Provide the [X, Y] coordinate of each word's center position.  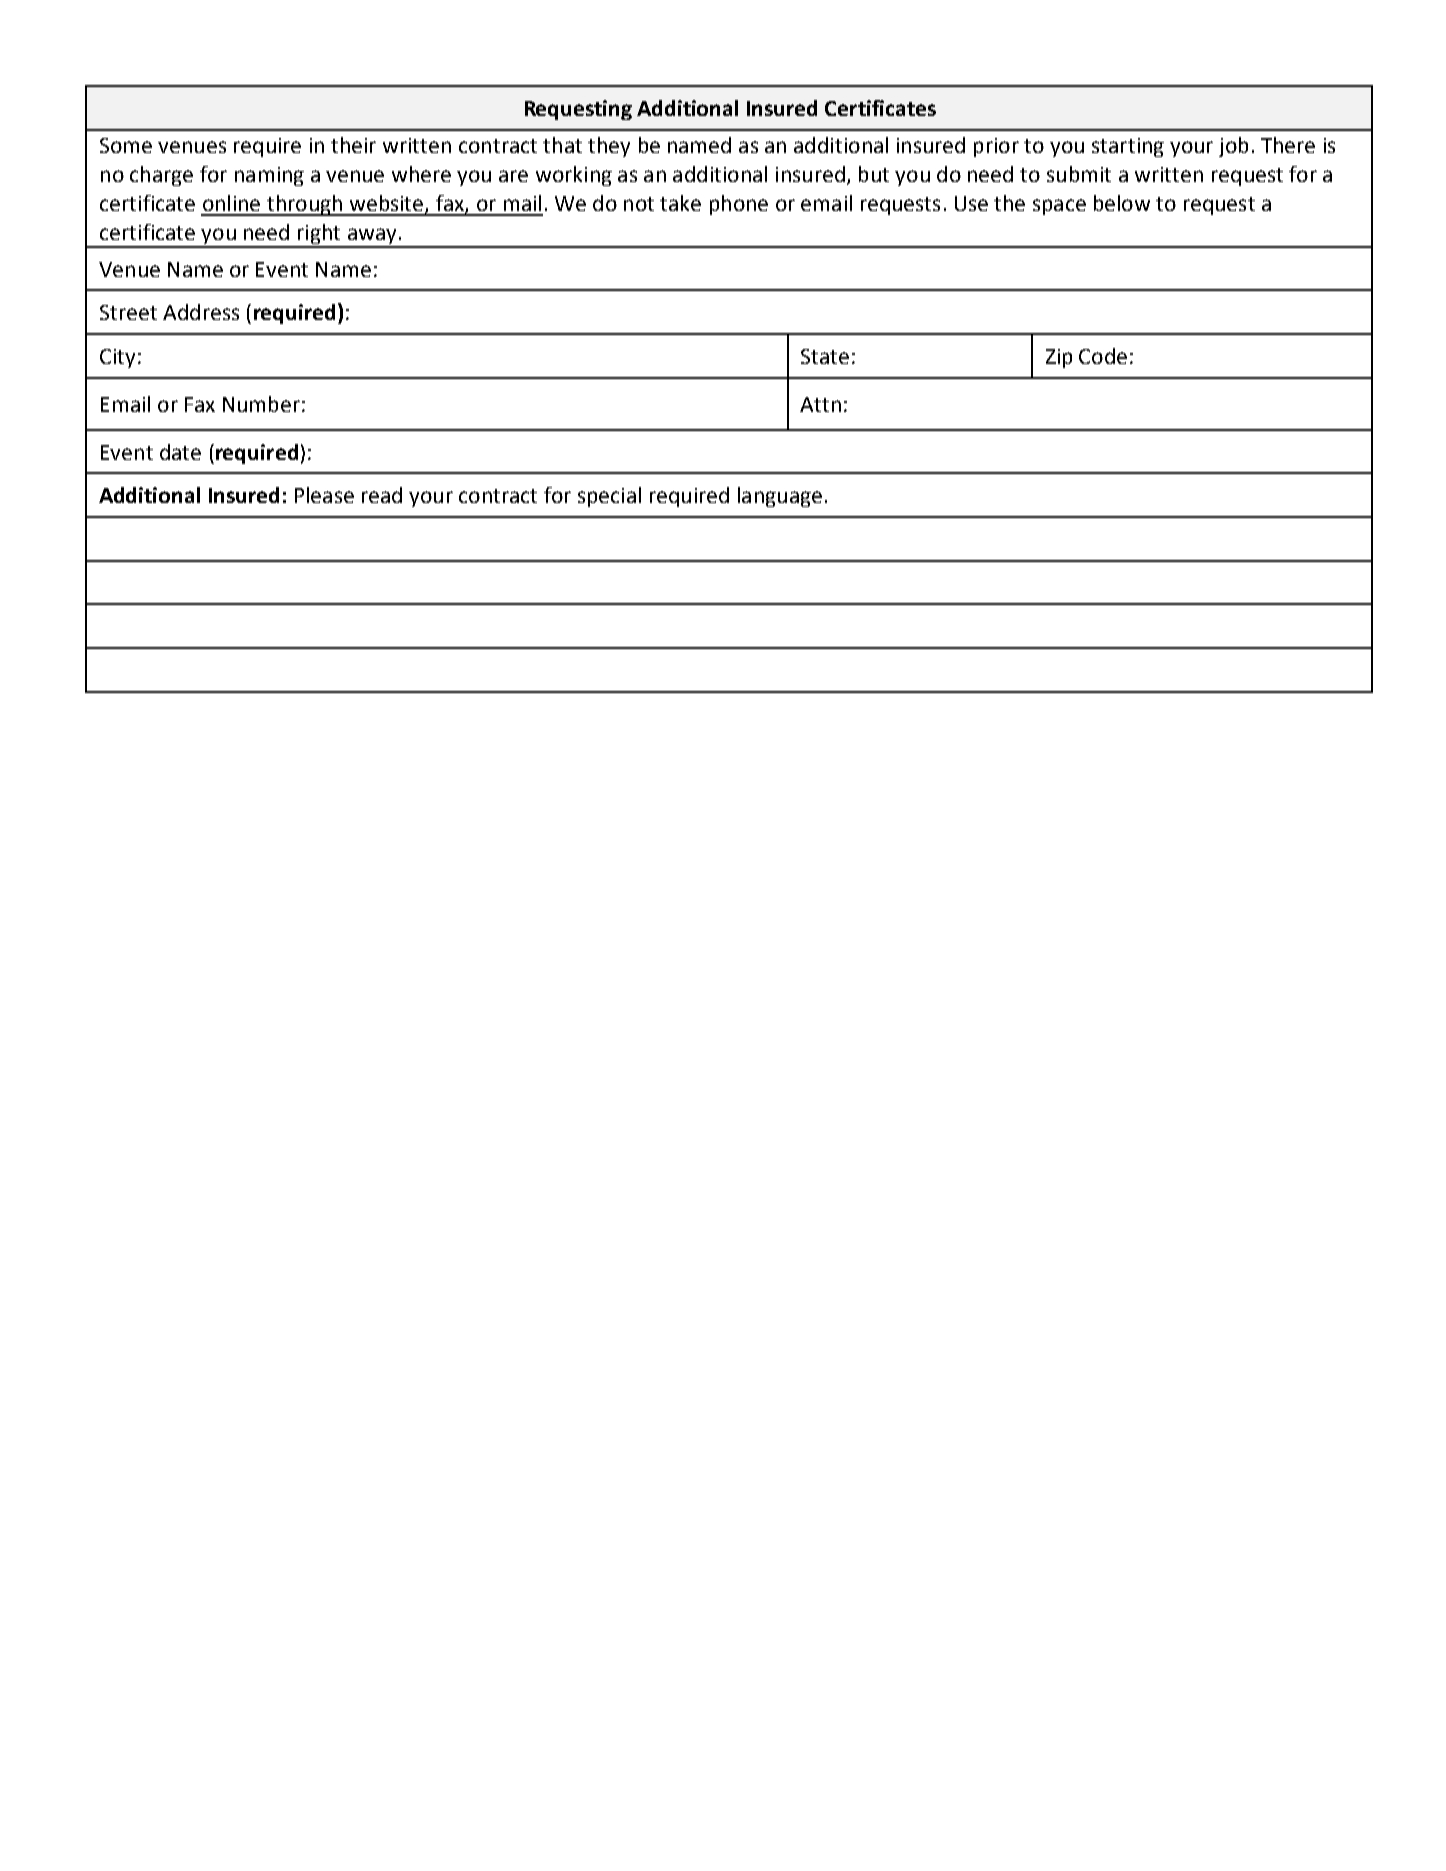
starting [1128, 147]
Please [324, 495]
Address [201, 312]
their [353, 145]
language [780, 497]
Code [1103, 356]
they [609, 147]
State [825, 356]
